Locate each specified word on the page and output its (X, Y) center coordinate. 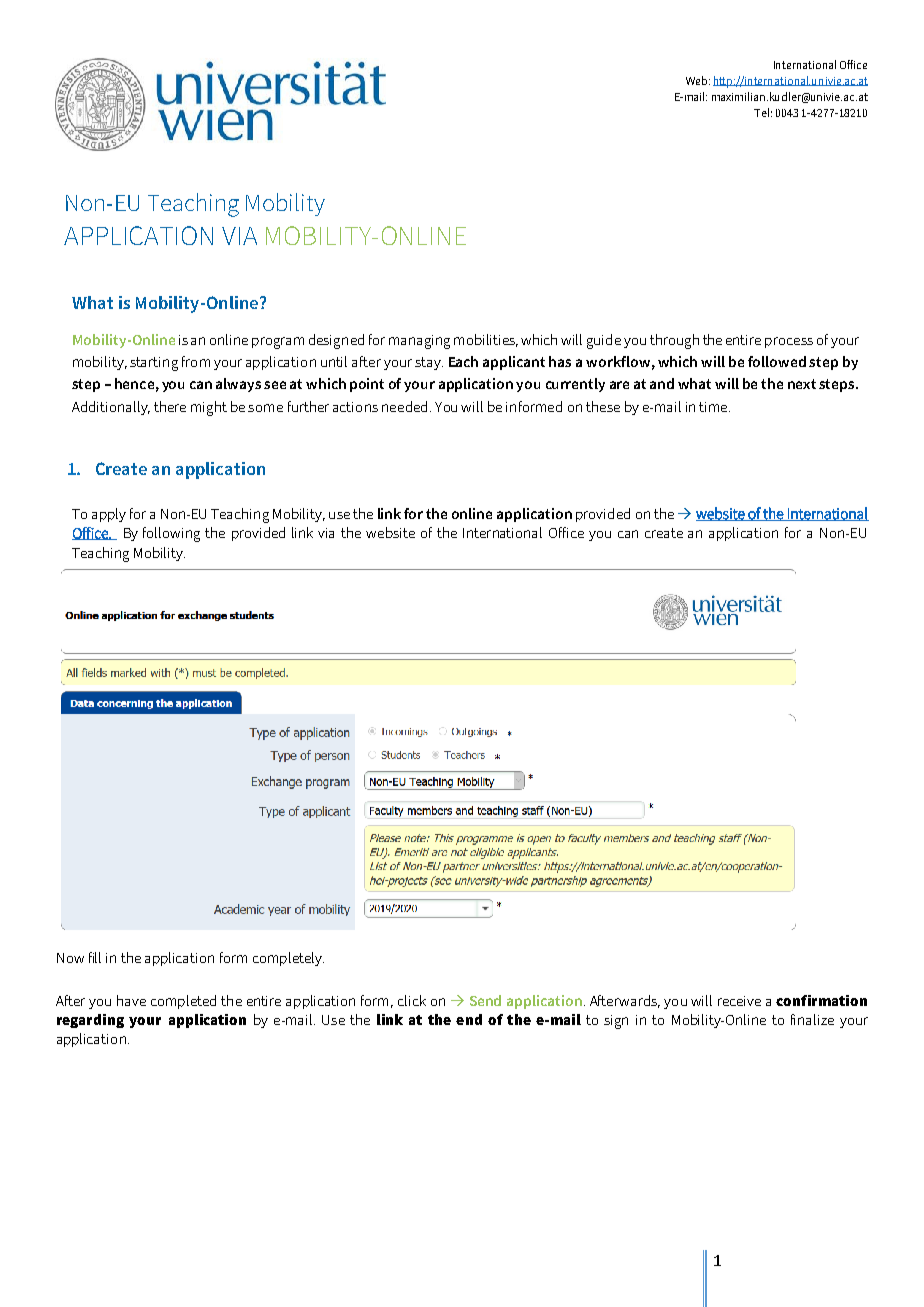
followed (777, 361)
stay (429, 363)
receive (739, 1001)
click (412, 1000)
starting (154, 364)
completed (183, 1002)
